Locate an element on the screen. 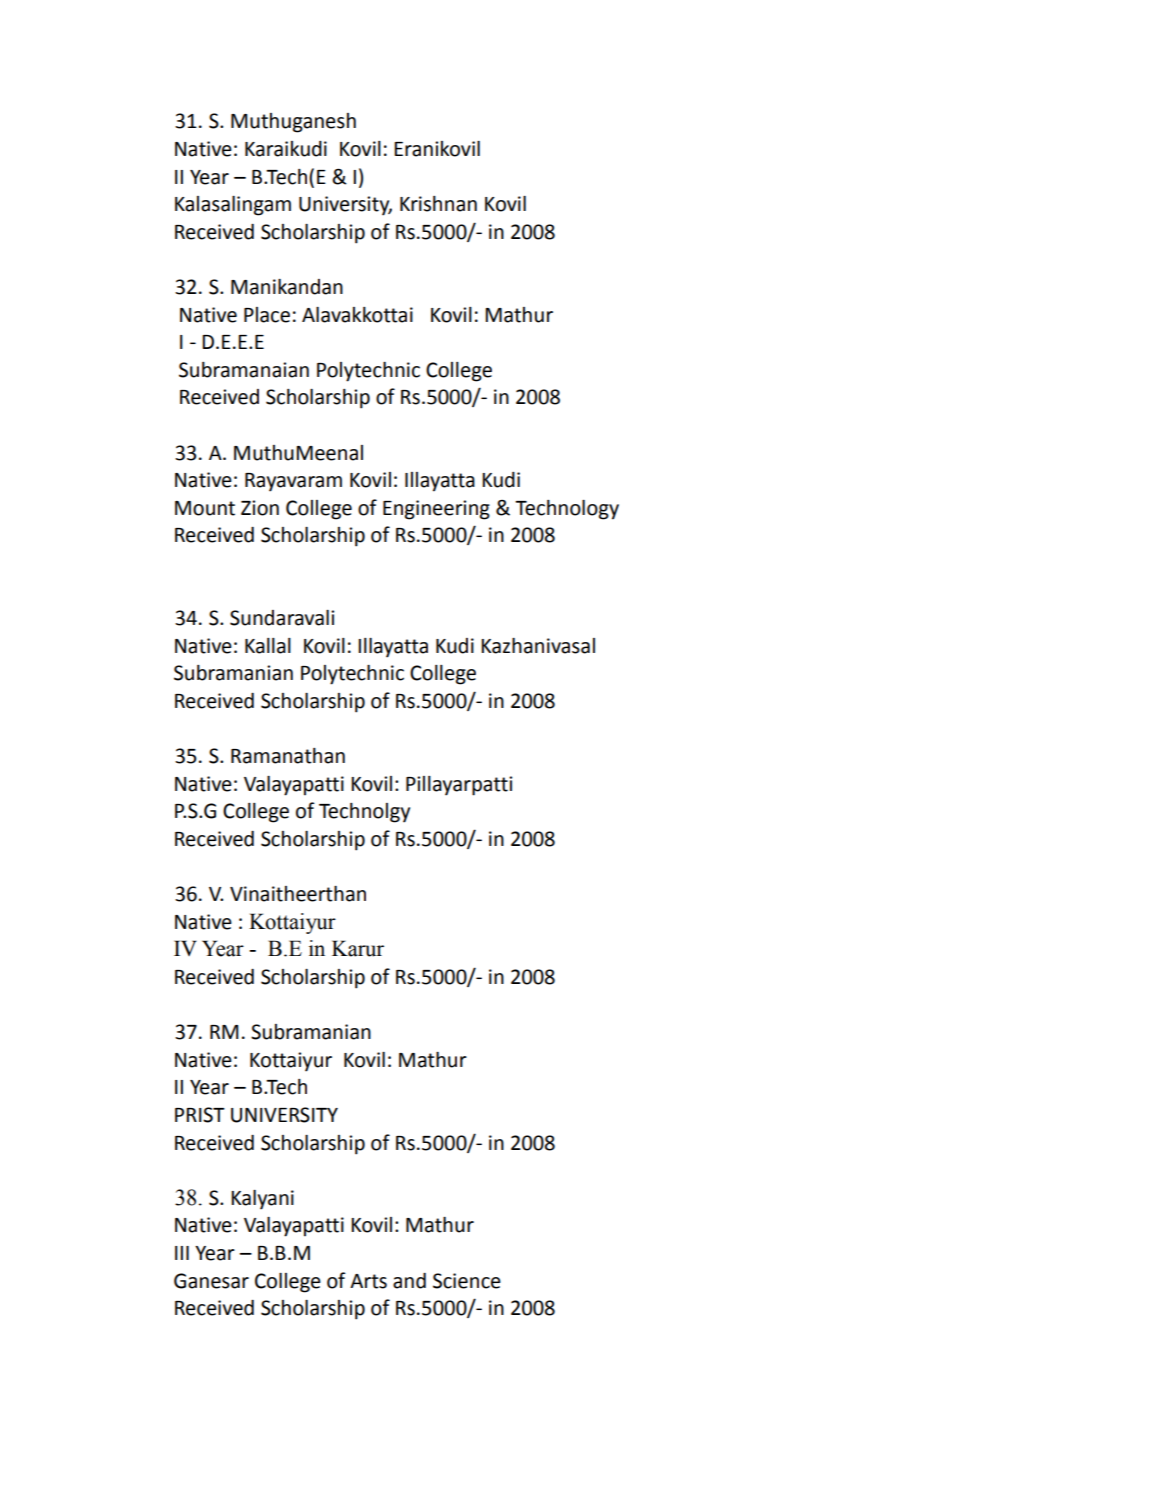  Place is located at coordinates (267, 315).
